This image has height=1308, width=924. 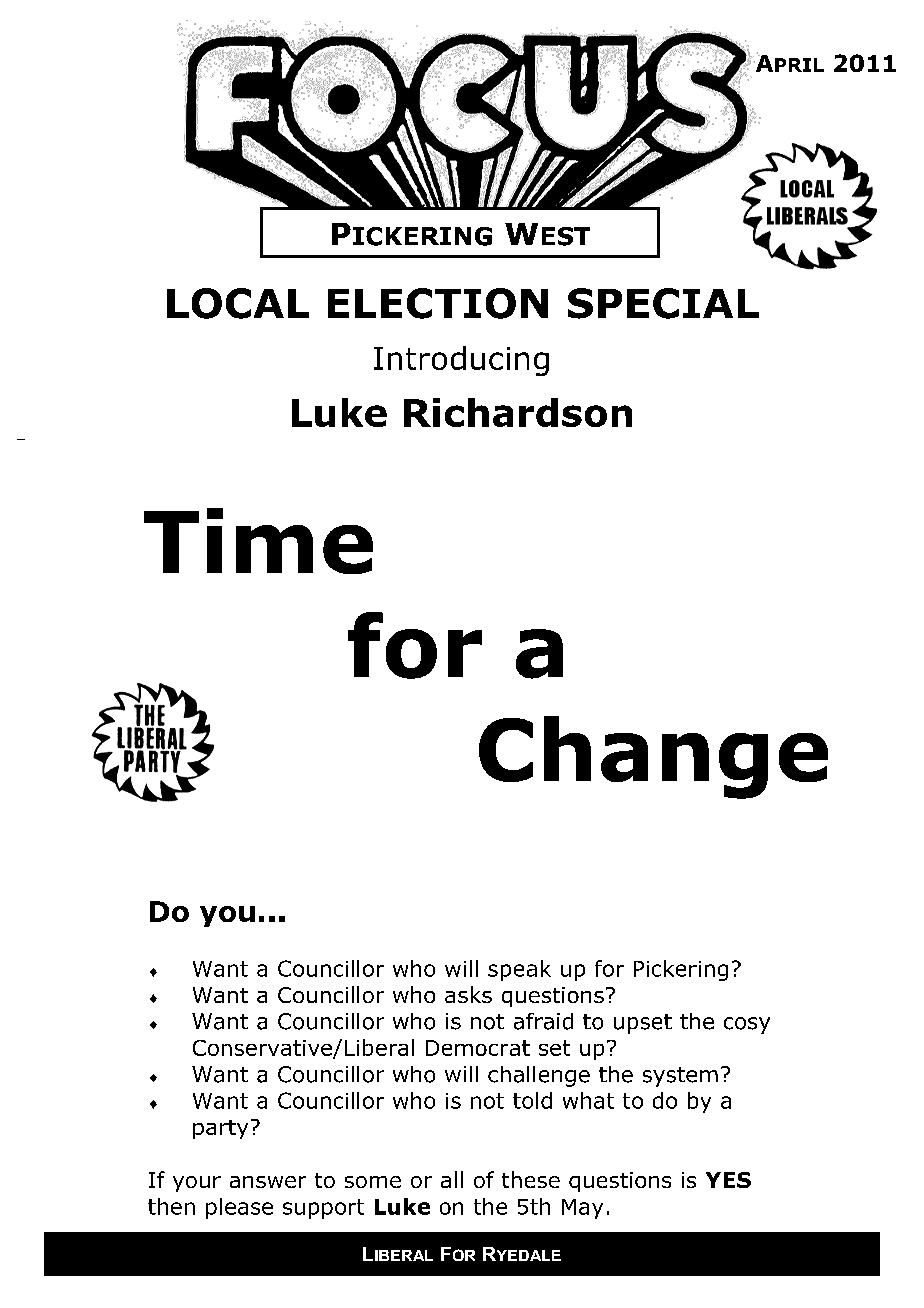 I want to click on Introducing, so click(x=461, y=361).
